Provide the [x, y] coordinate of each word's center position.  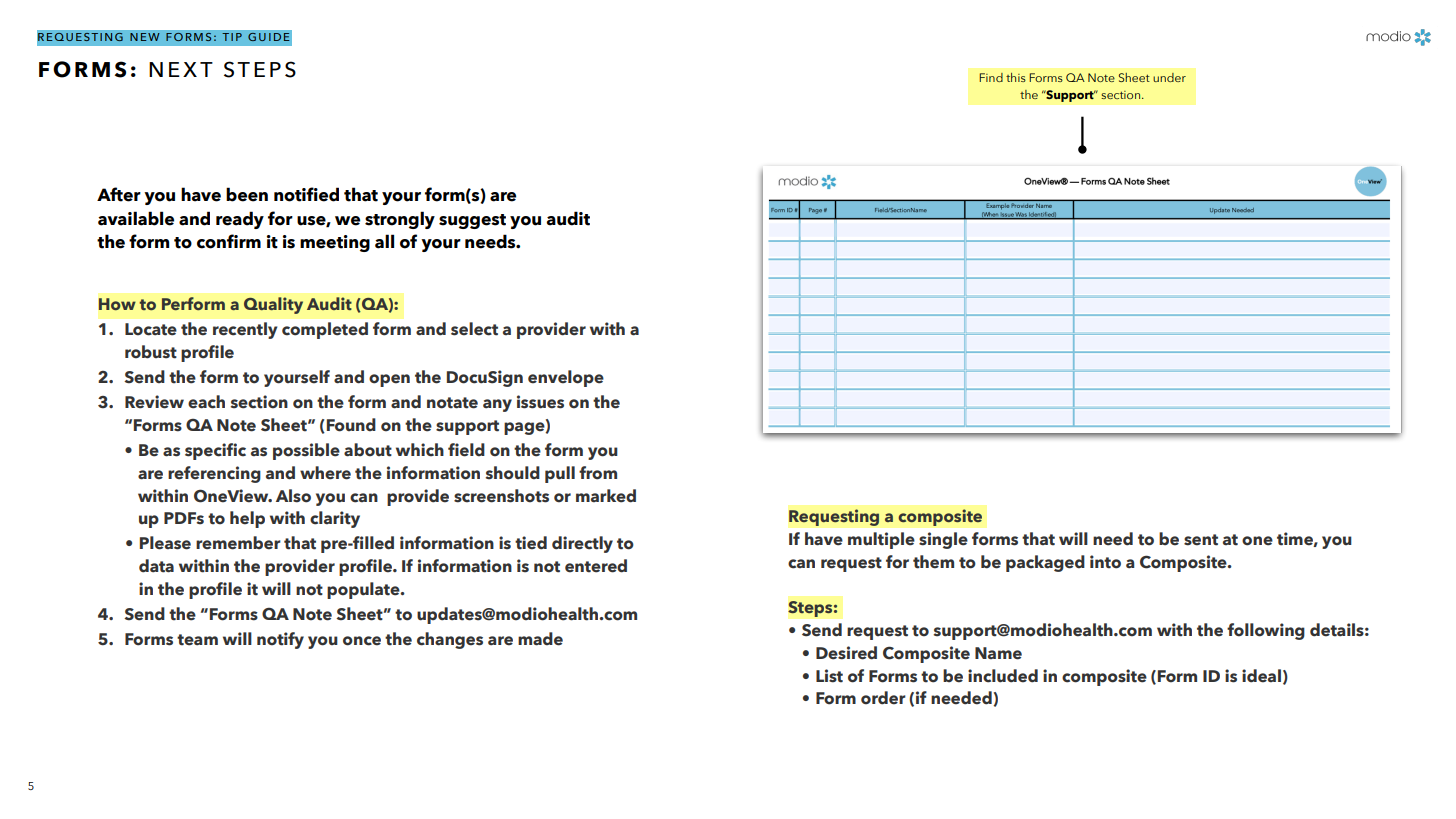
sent [1201, 540]
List [829, 676]
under [1169, 77]
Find [991, 77]
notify [280, 640]
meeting [335, 243]
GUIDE [269, 37]
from [598, 473]
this [1016, 77]
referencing [214, 474]
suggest [472, 221]
